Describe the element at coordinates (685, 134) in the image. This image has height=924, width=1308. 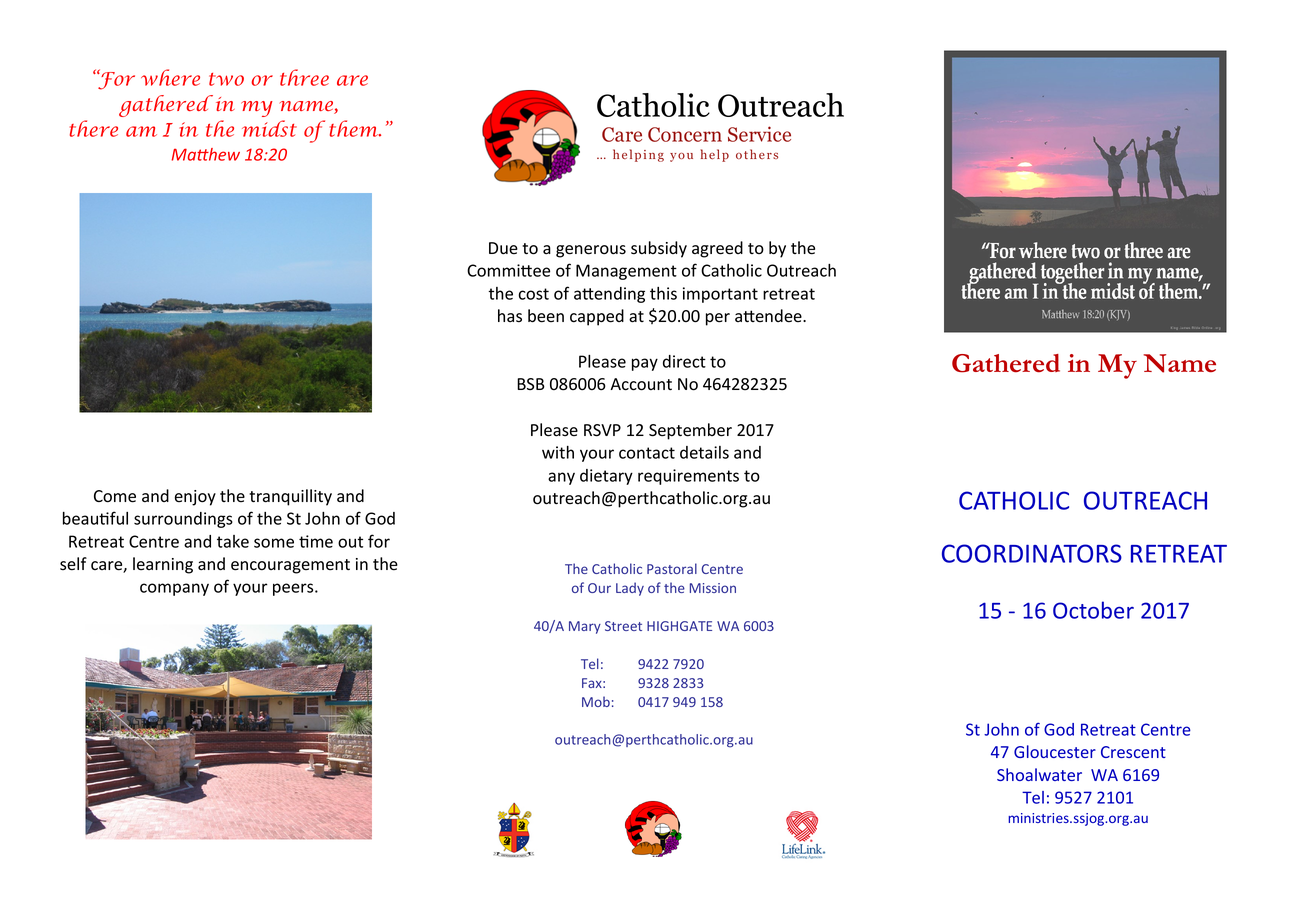
I see `Concern` at that location.
